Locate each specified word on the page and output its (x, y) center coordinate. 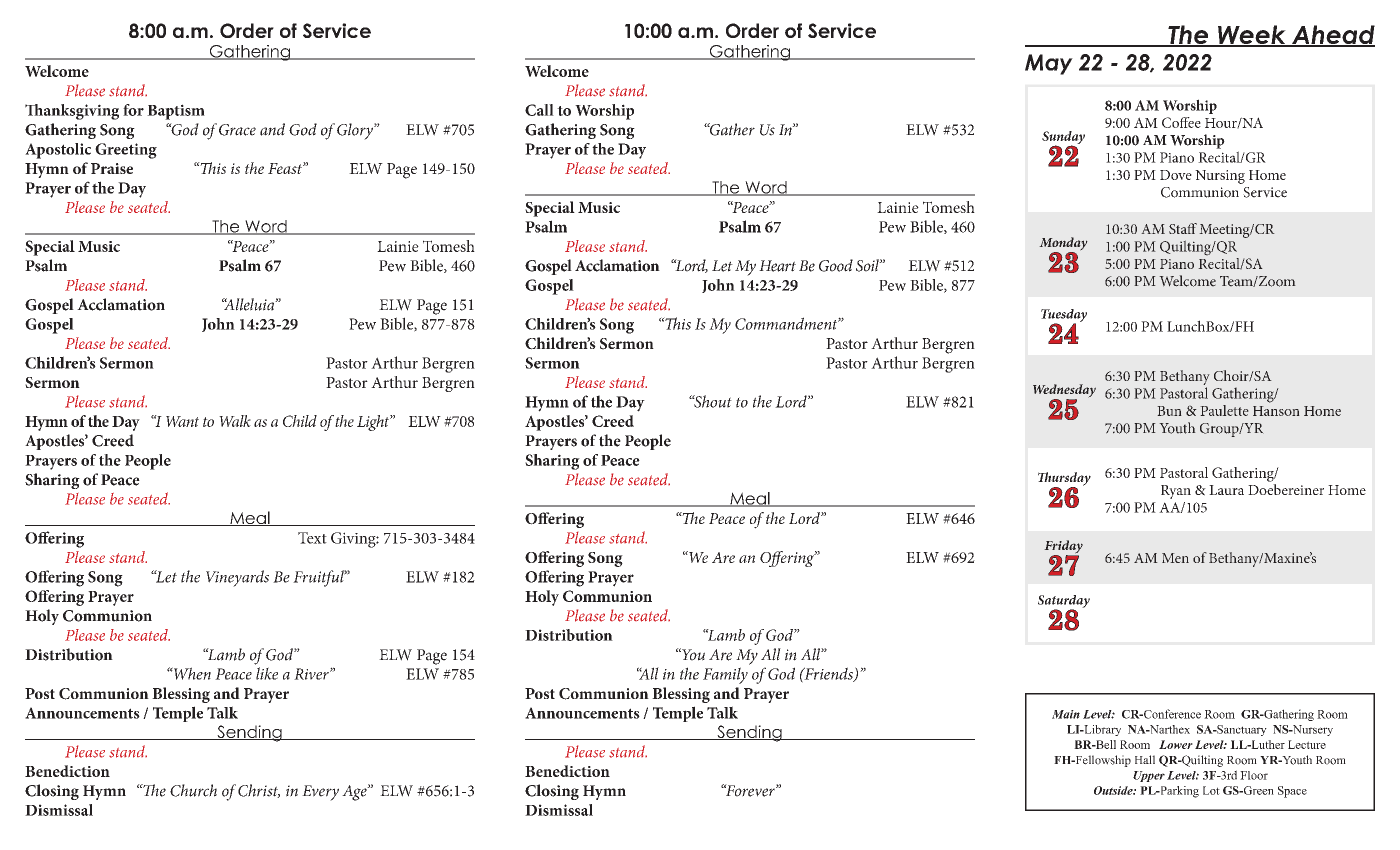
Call (539, 110)
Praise (112, 168)
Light (374, 423)
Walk (235, 421)
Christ (259, 791)
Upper (1149, 776)
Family (725, 675)
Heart (777, 266)
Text (312, 538)
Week (1252, 36)
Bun (1169, 411)
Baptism (176, 112)
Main (1066, 714)
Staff (1183, 228)
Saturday (1064, 602)
